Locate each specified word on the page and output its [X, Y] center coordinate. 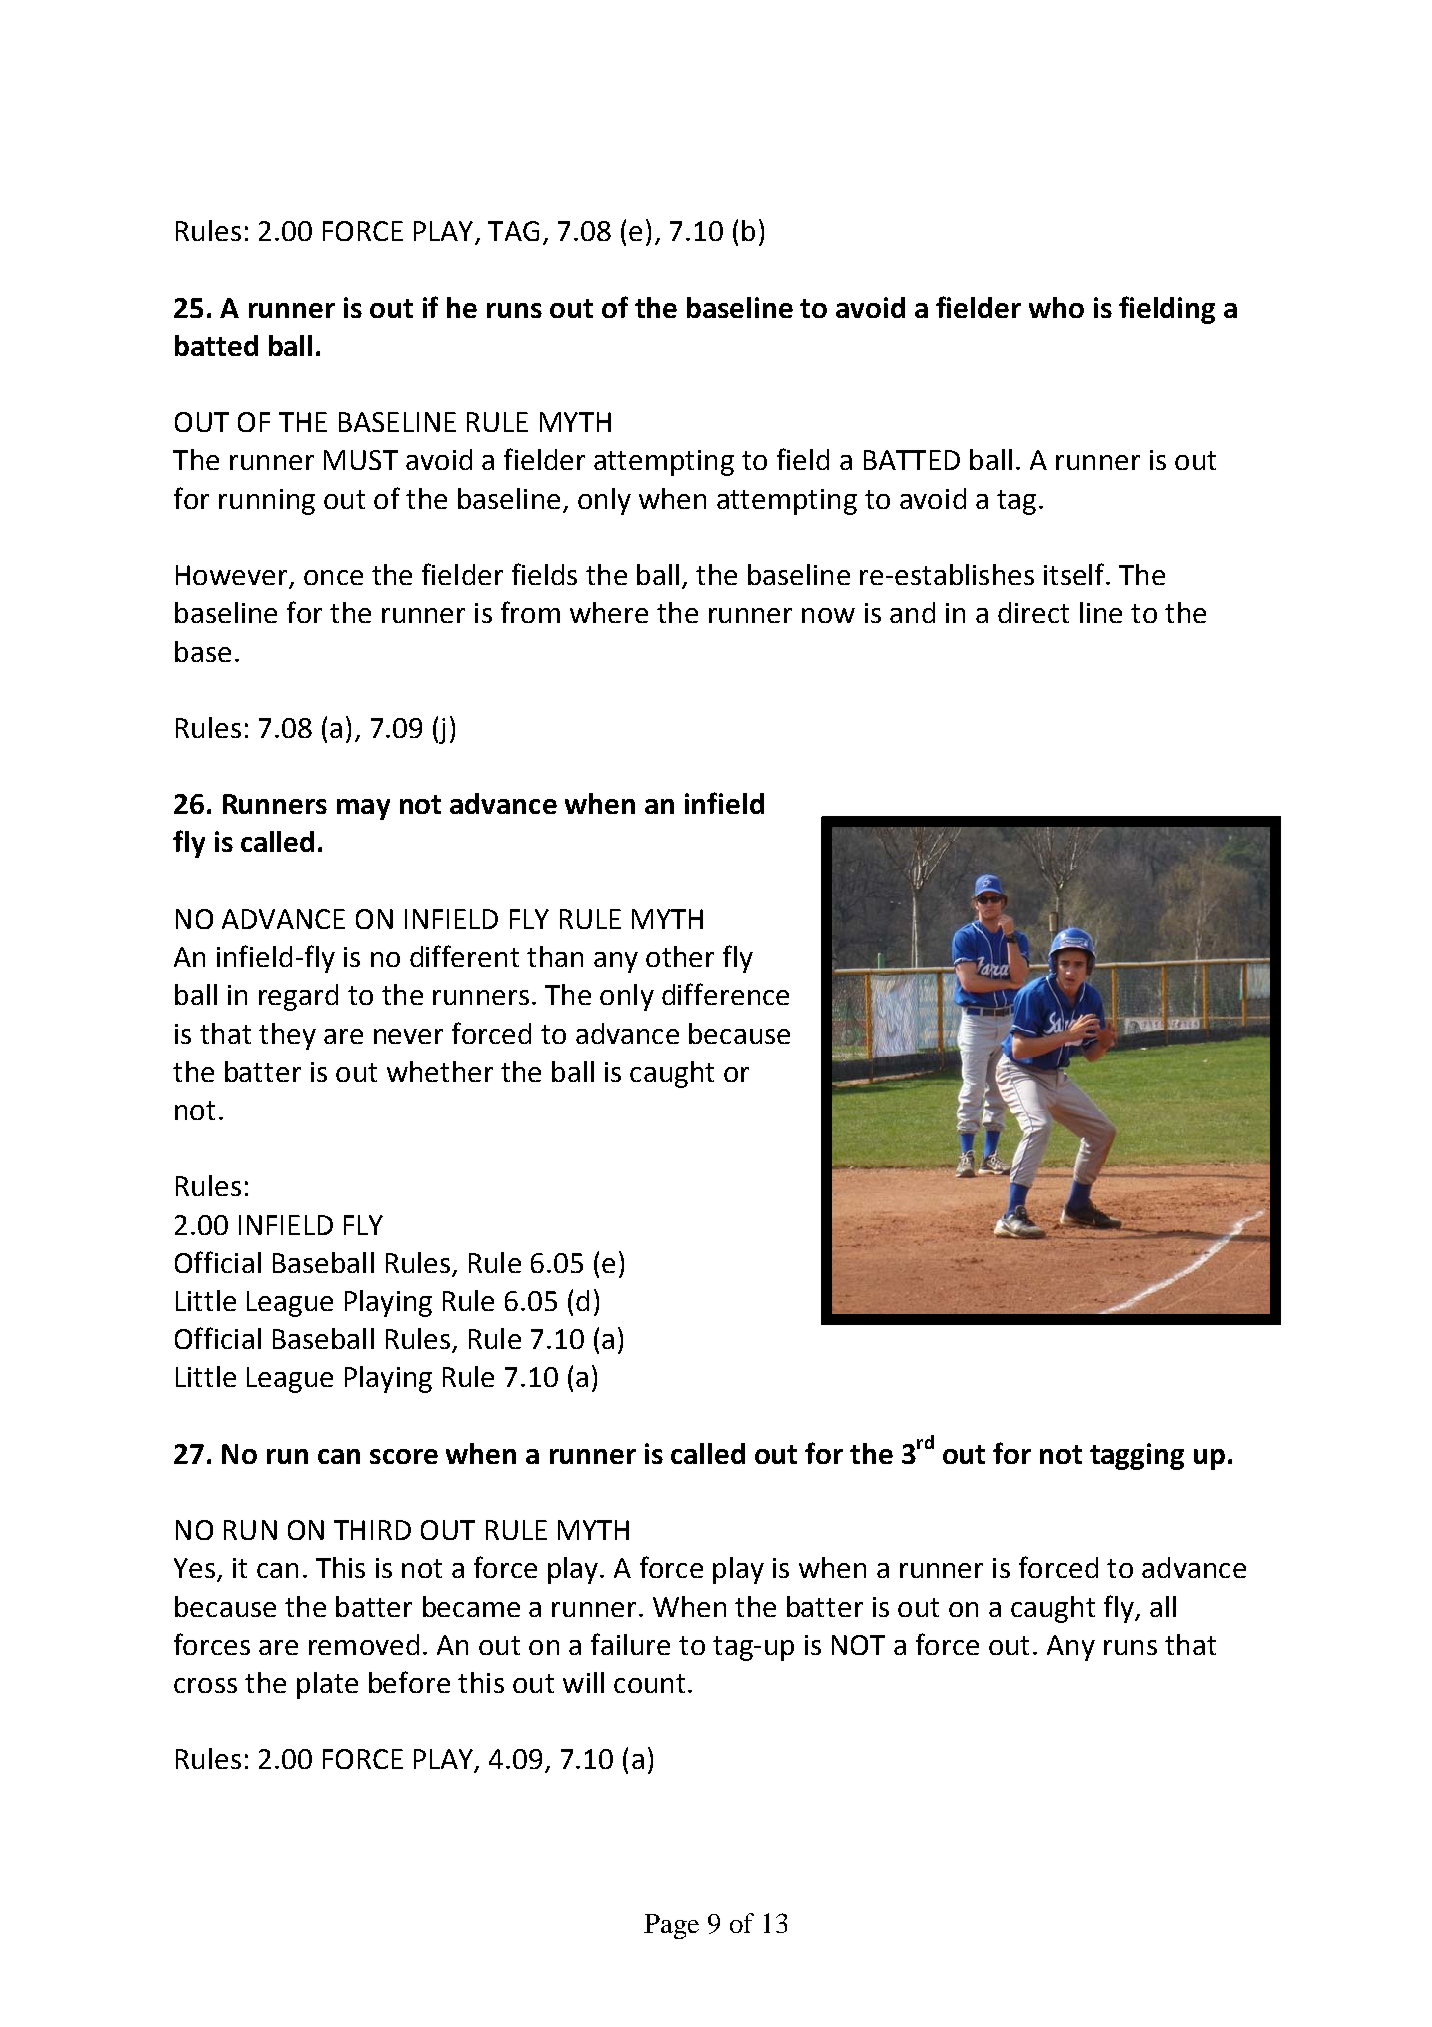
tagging [1137, 1456]
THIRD [372, 1530]
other [680, 956]
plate [327, 1685]
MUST [361, 460]
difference [725, 994]
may [363, 809]
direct [1033, 612]
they [287, 1036]
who [1056, 307]
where [609, 612]
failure [630, 1644]
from [530, 612]
